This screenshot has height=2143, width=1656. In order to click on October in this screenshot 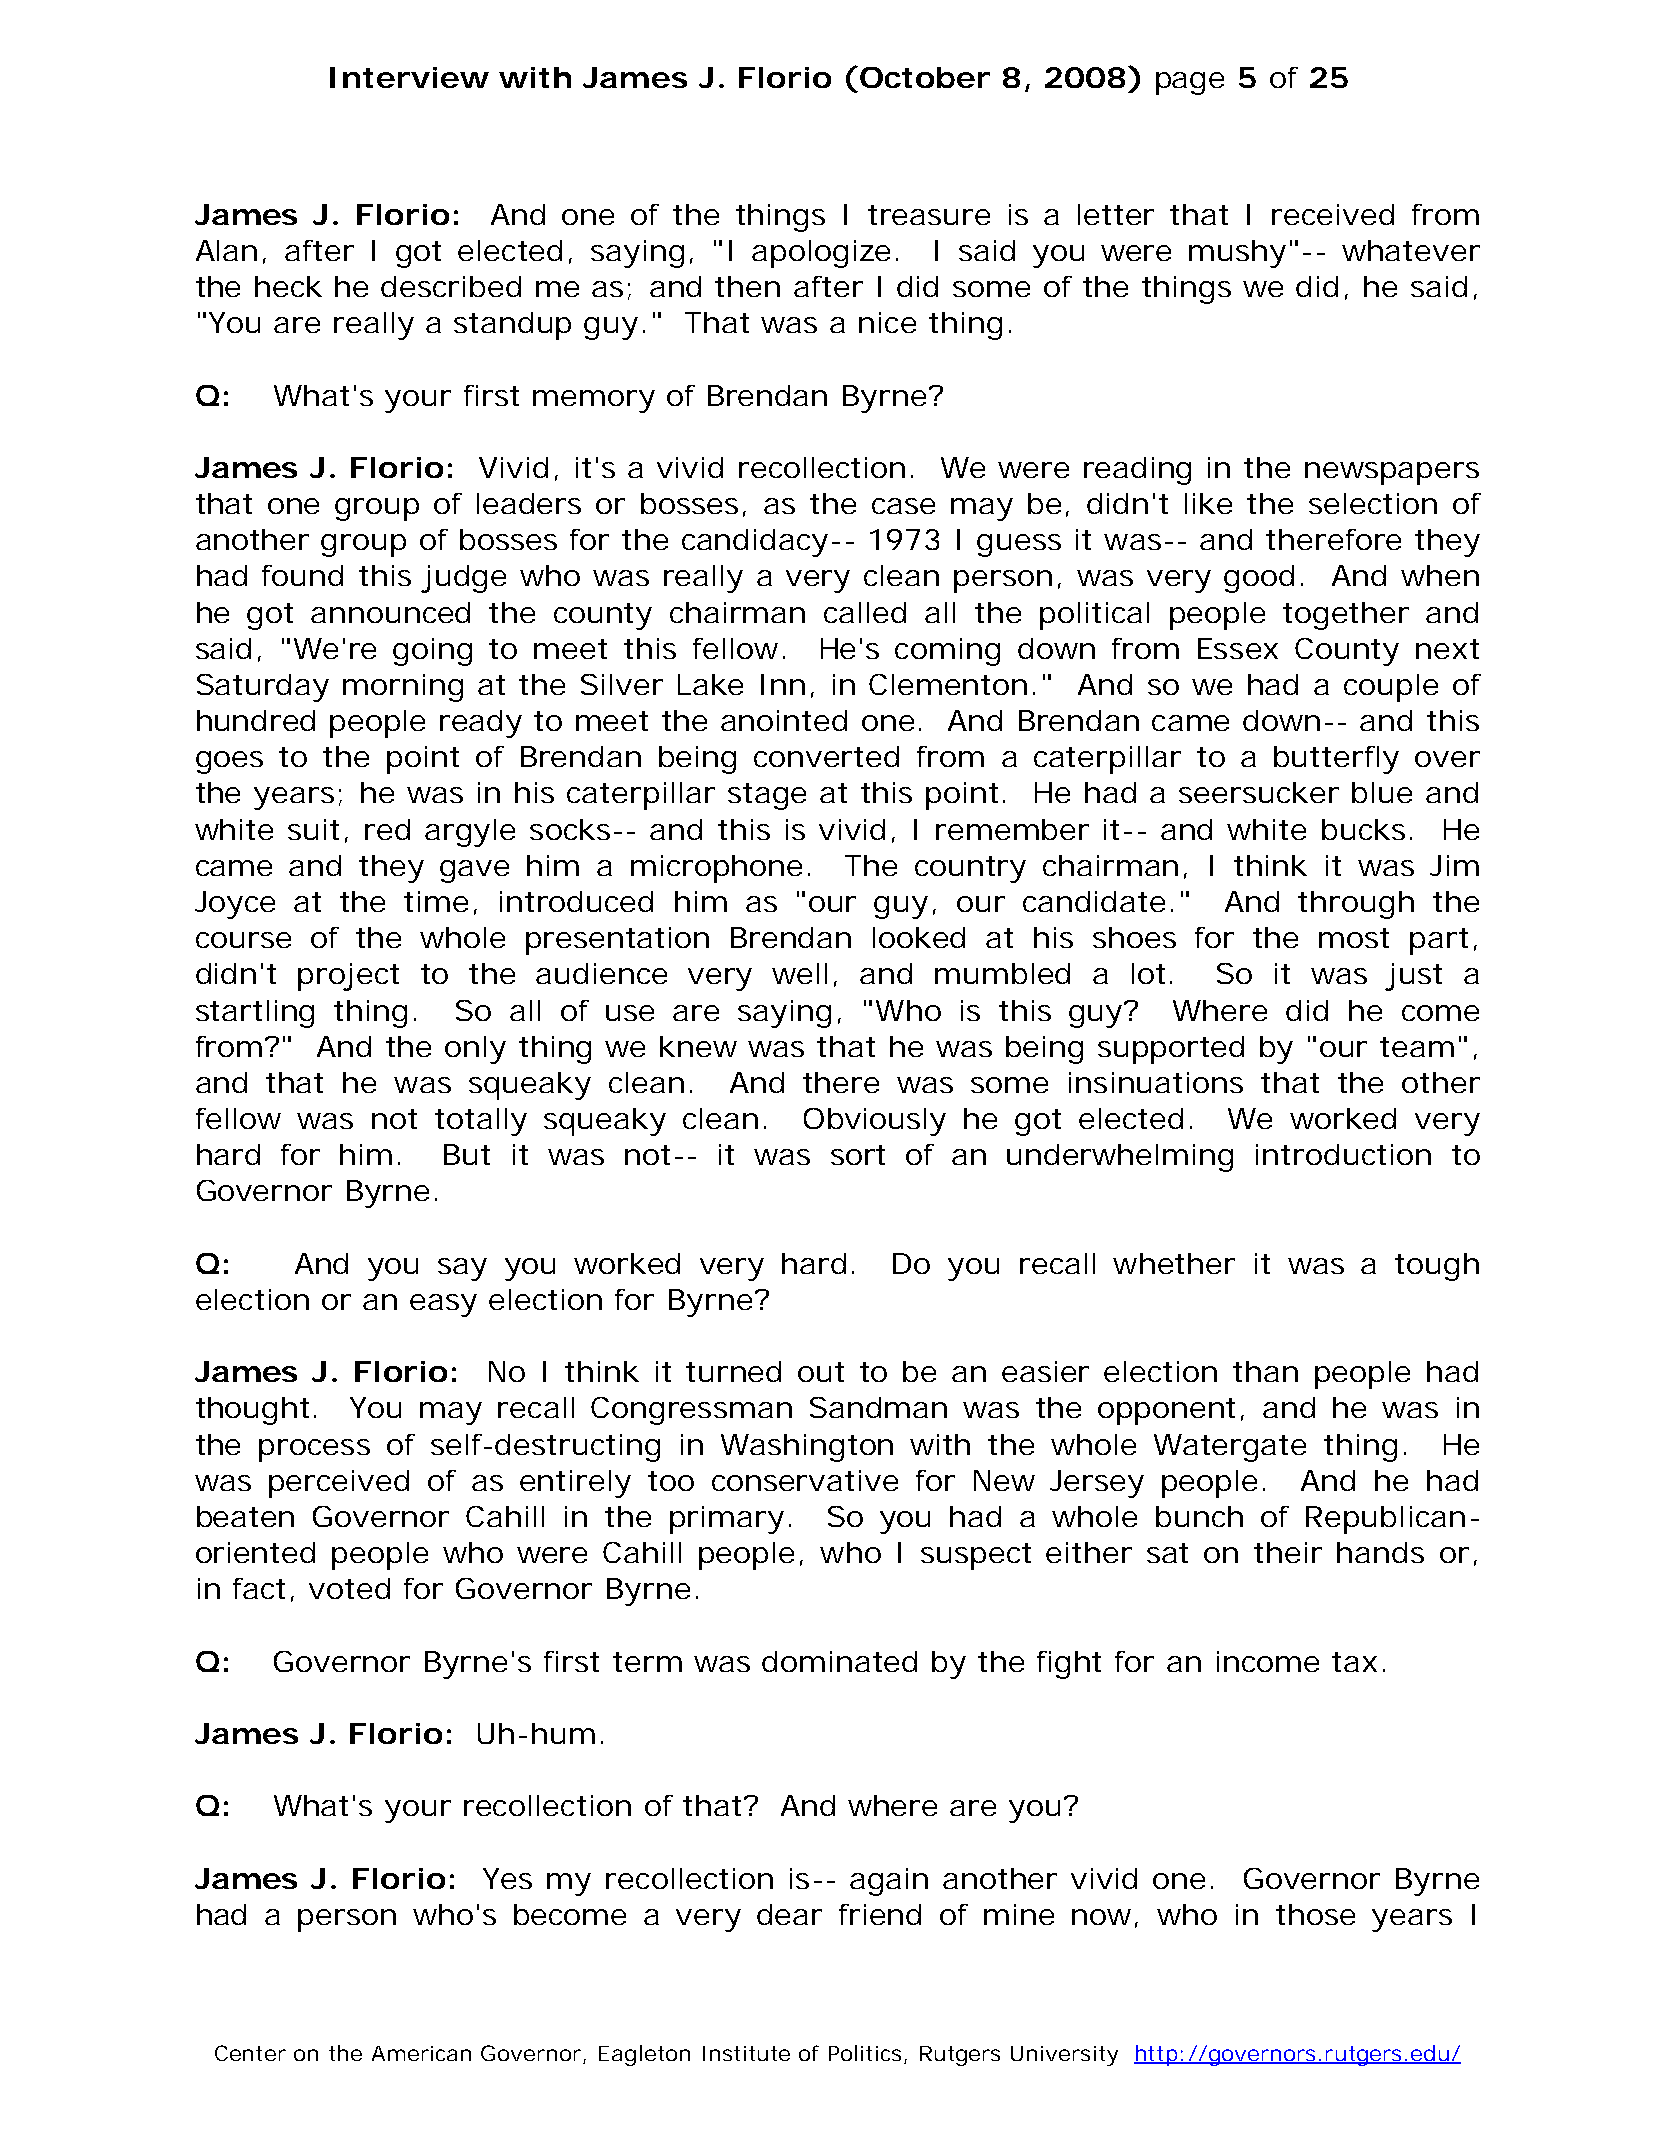, I will do `click(925, 77)`.
